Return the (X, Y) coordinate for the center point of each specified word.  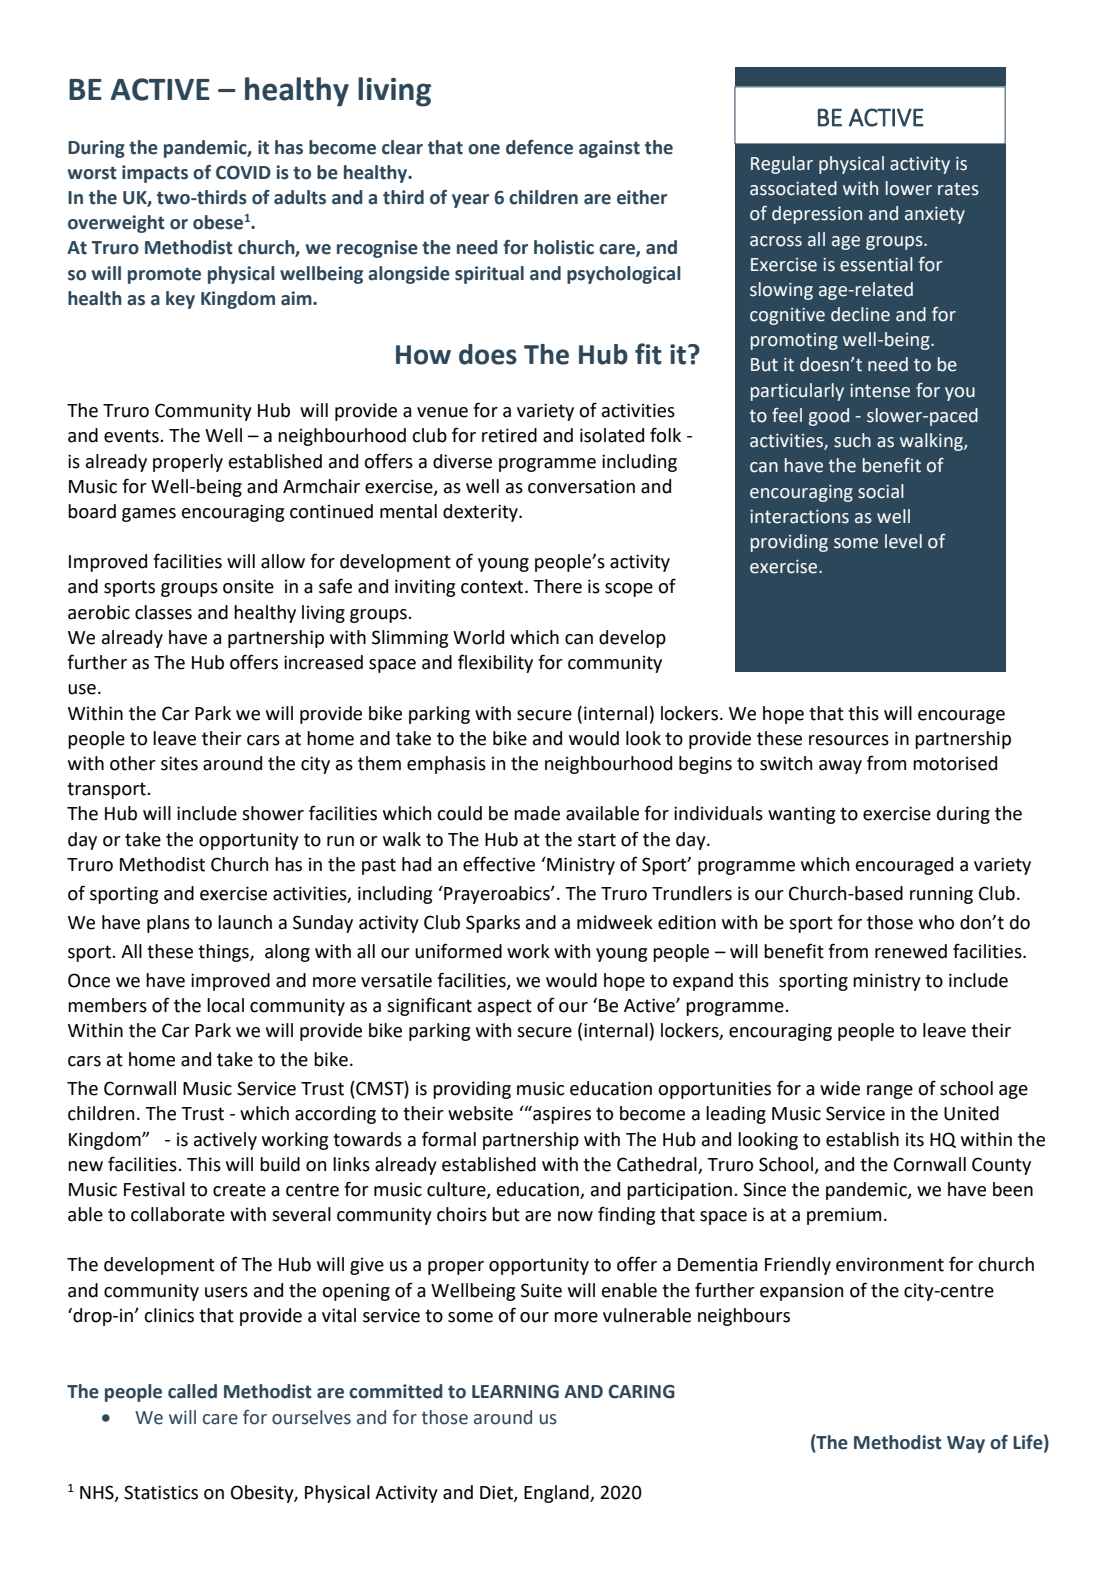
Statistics (161, 1492)
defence (539, 147)
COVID (243, 172)
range (890, 1092)
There (557, 586)
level (903, 541)
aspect (505, 1007)
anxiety (935, 215)
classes (163, 612)
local (225, 1005)
